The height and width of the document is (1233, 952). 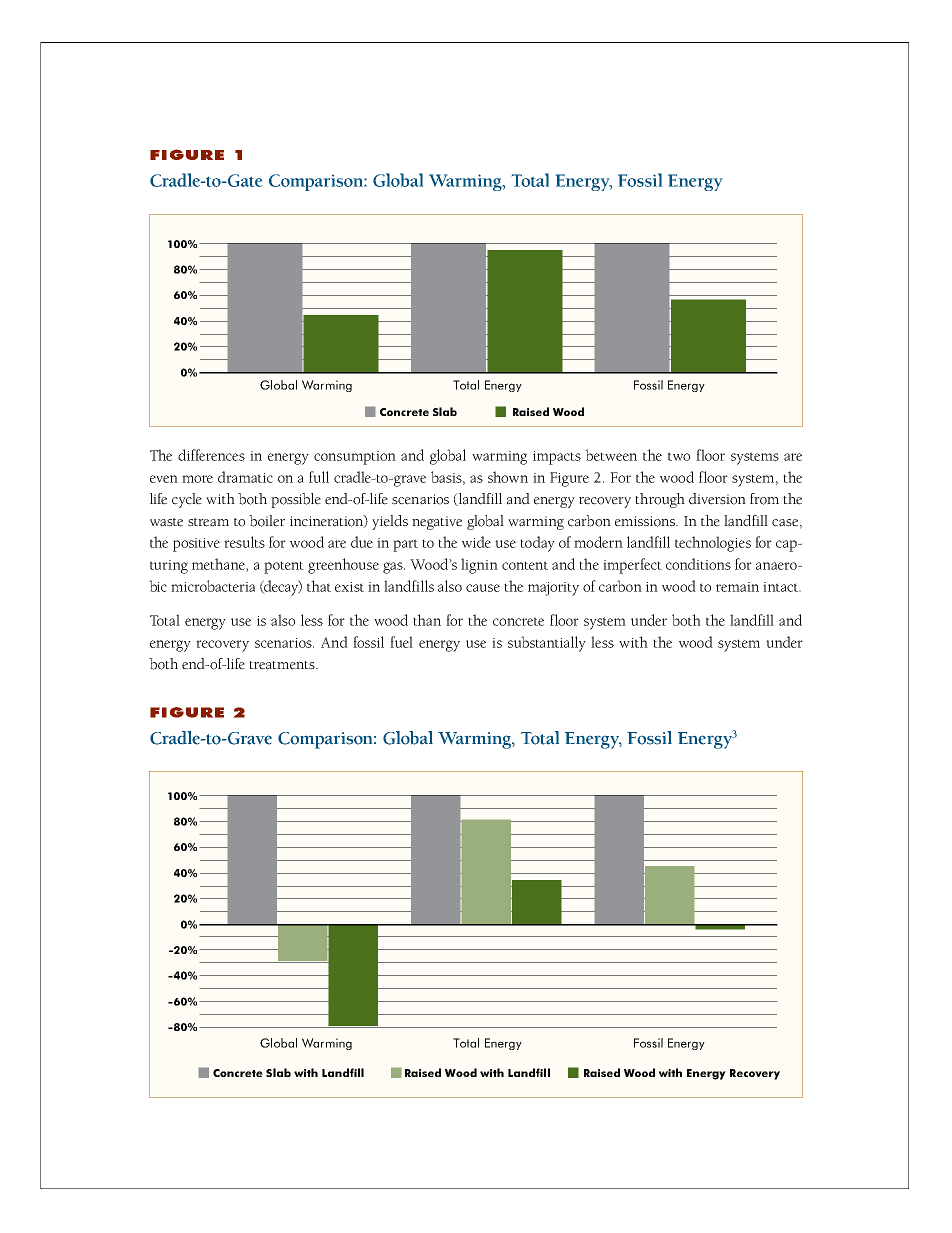 What do you see at coordinates (319, 586) in the document?
I see `that` at bounding box center [319, 586].
